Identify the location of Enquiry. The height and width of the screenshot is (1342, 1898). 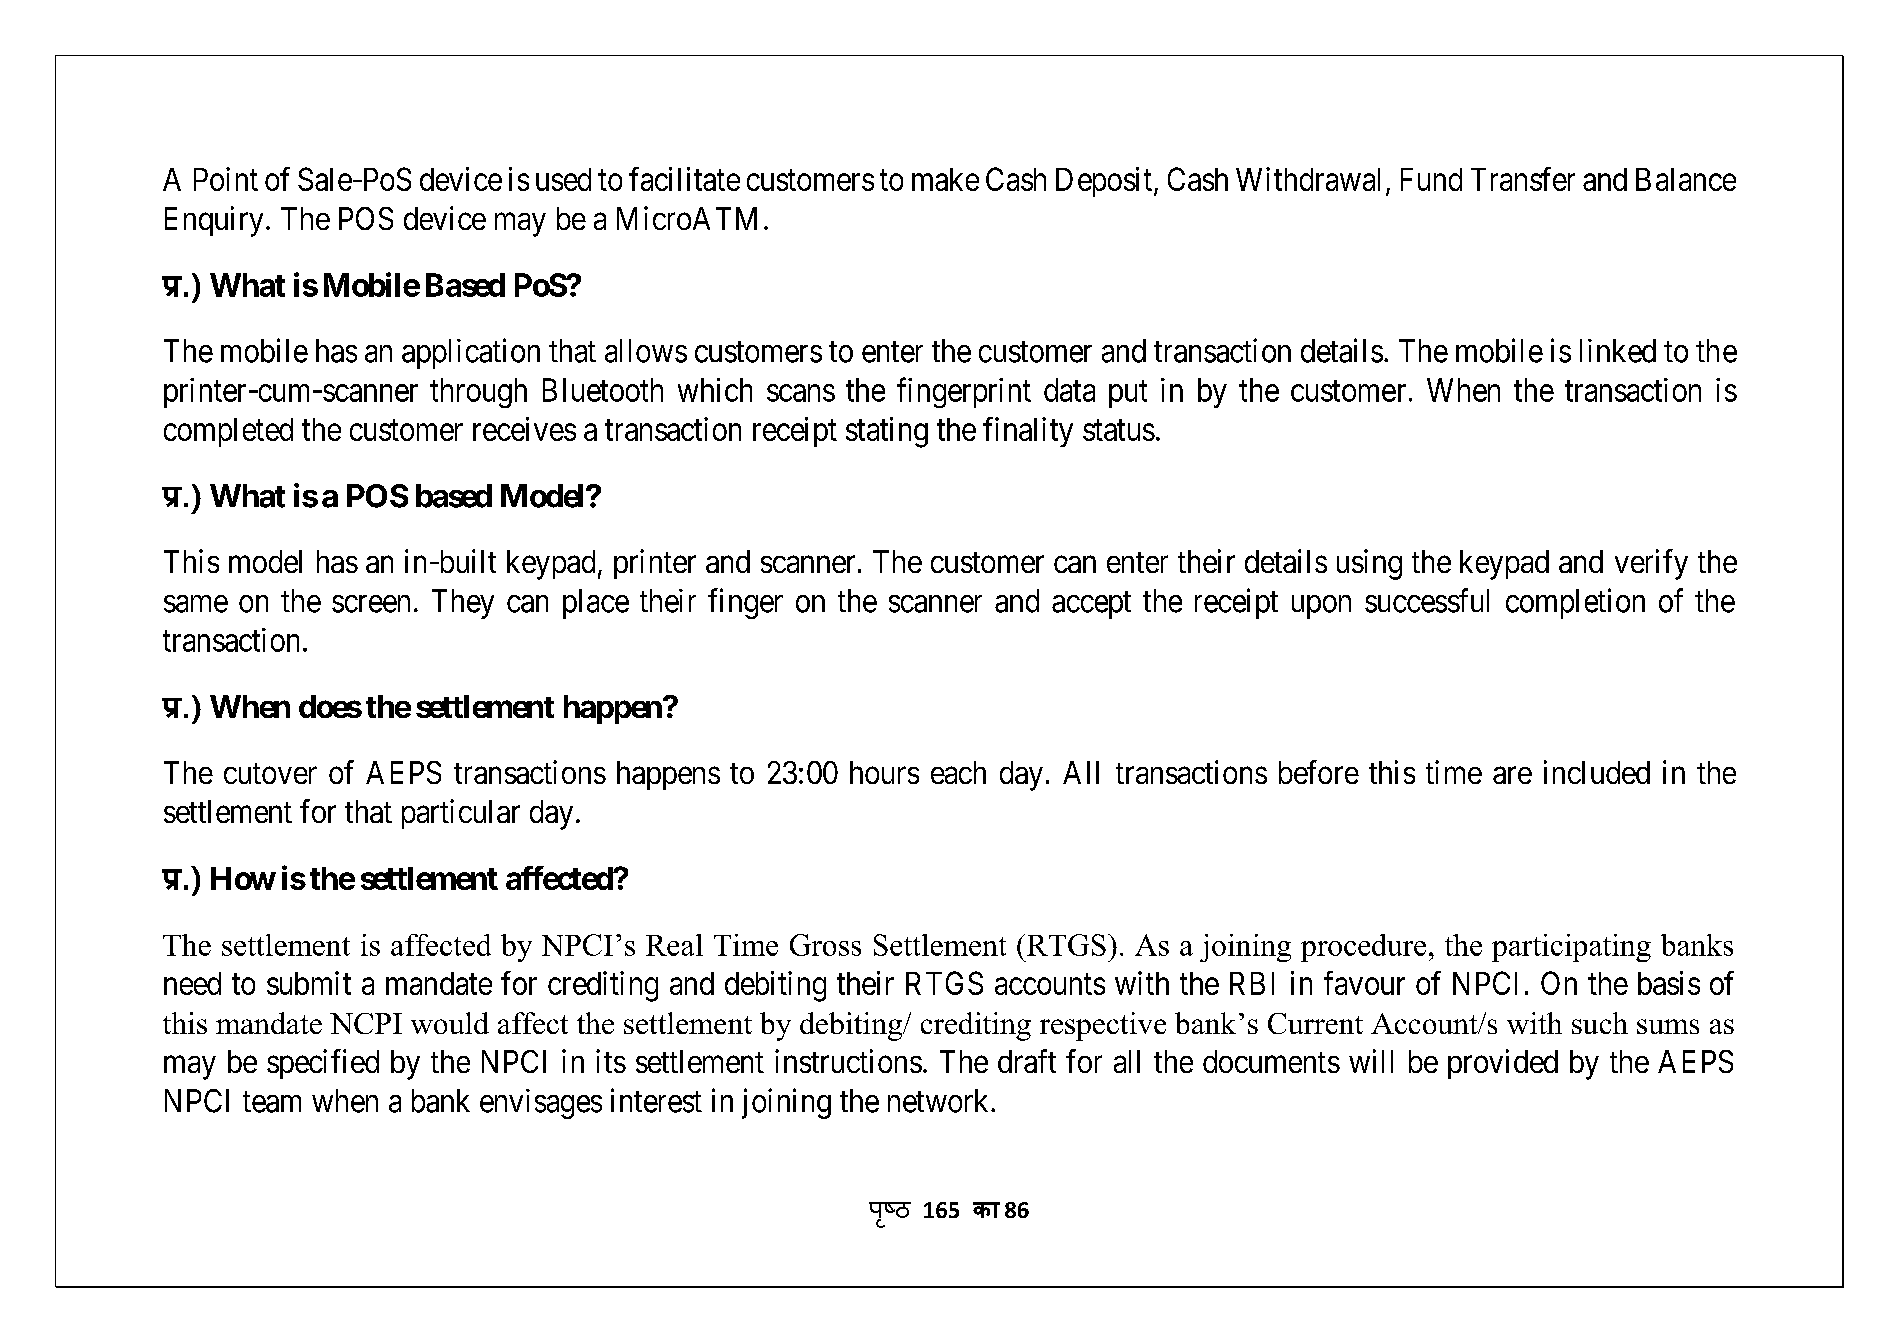
(214, 221).
